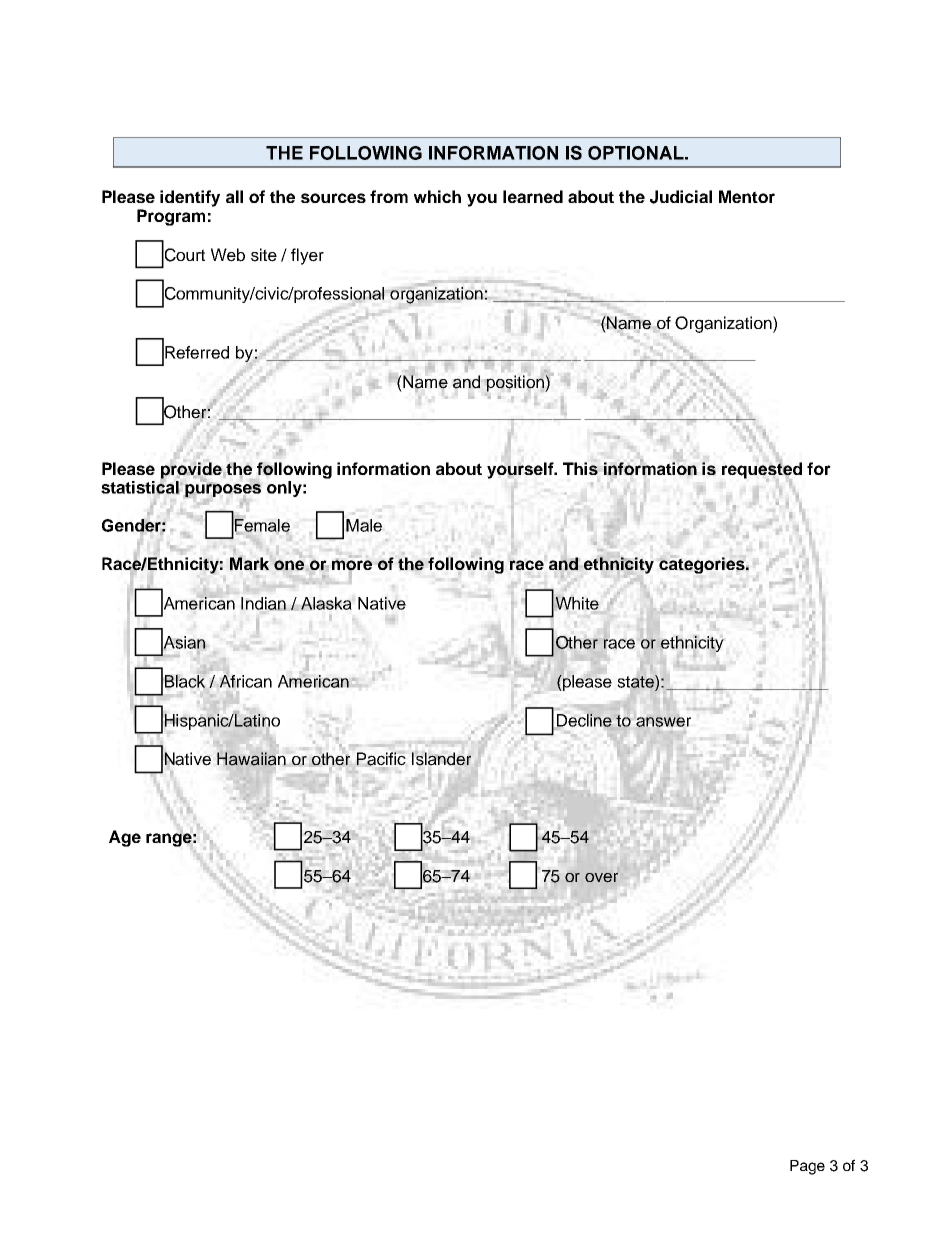  What do you see at coordinates (533, 196) in the screenshot?
I see `learned` at bounding box center [533, 196].
